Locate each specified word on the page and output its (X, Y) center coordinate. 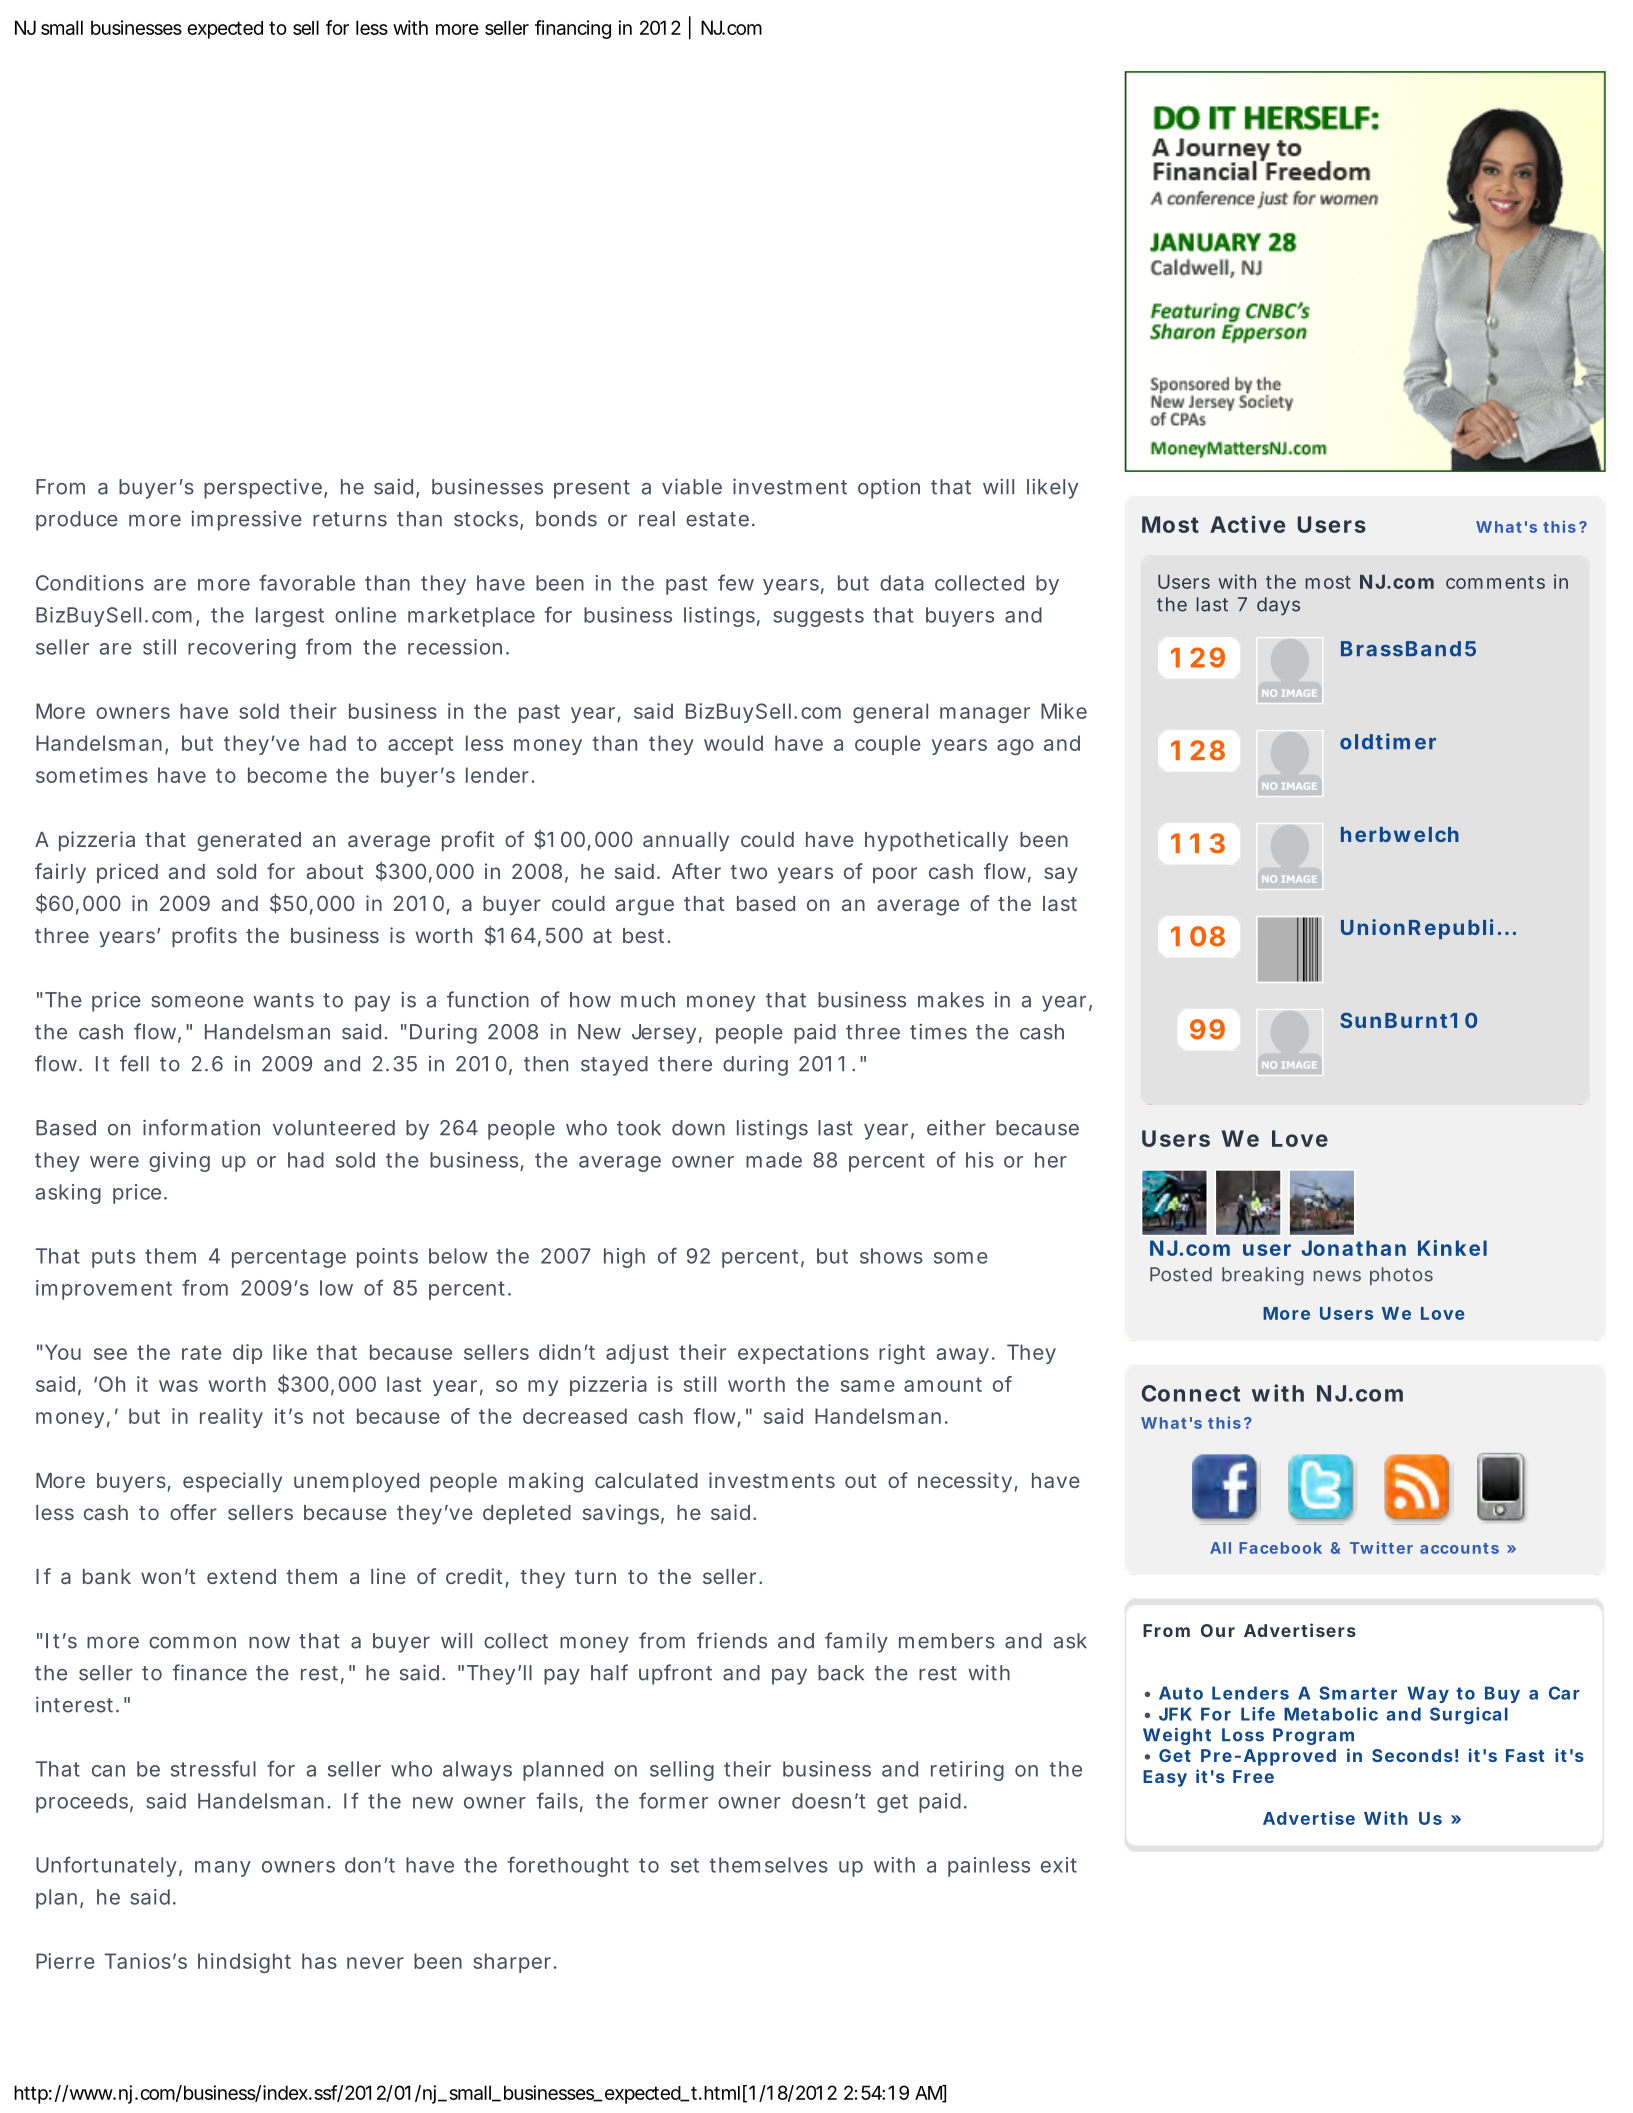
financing (573, 29)
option (889, 488)
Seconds (1412, 1755)
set (685, 1865)
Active (1247, 524)
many (223, 1869)
